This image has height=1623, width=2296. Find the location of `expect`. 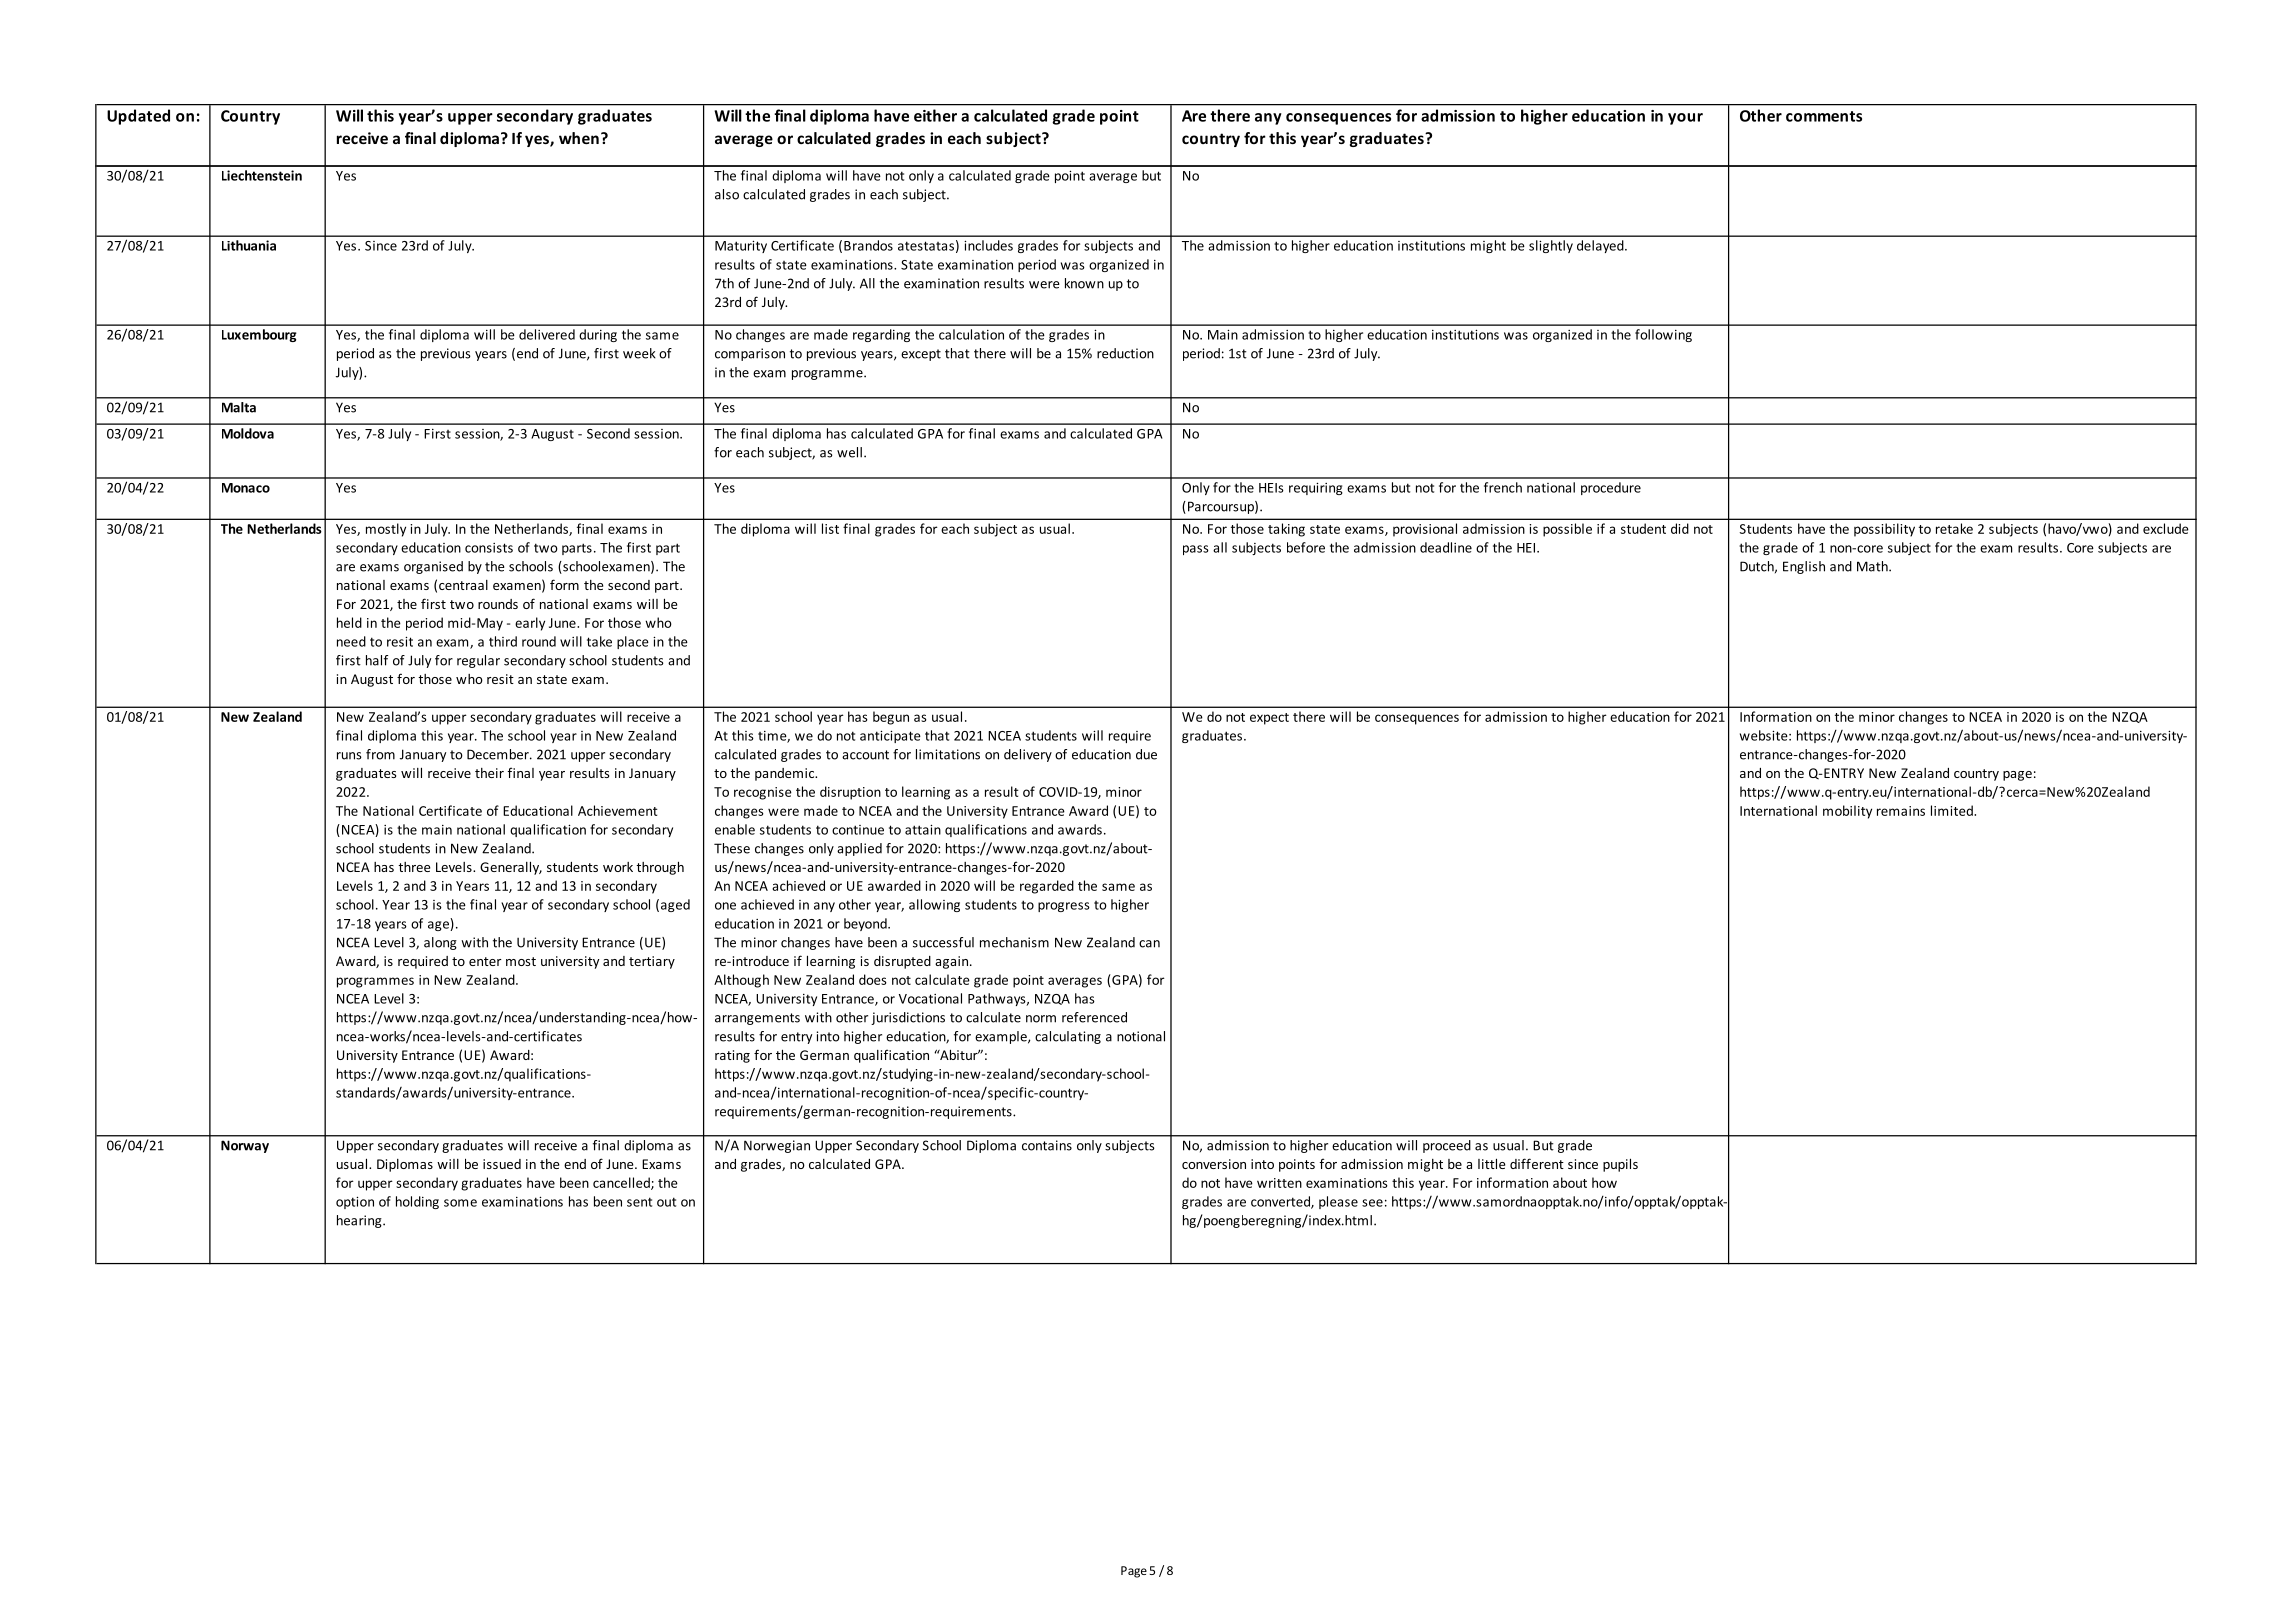

expect is located at coordinates (1269, 719).
